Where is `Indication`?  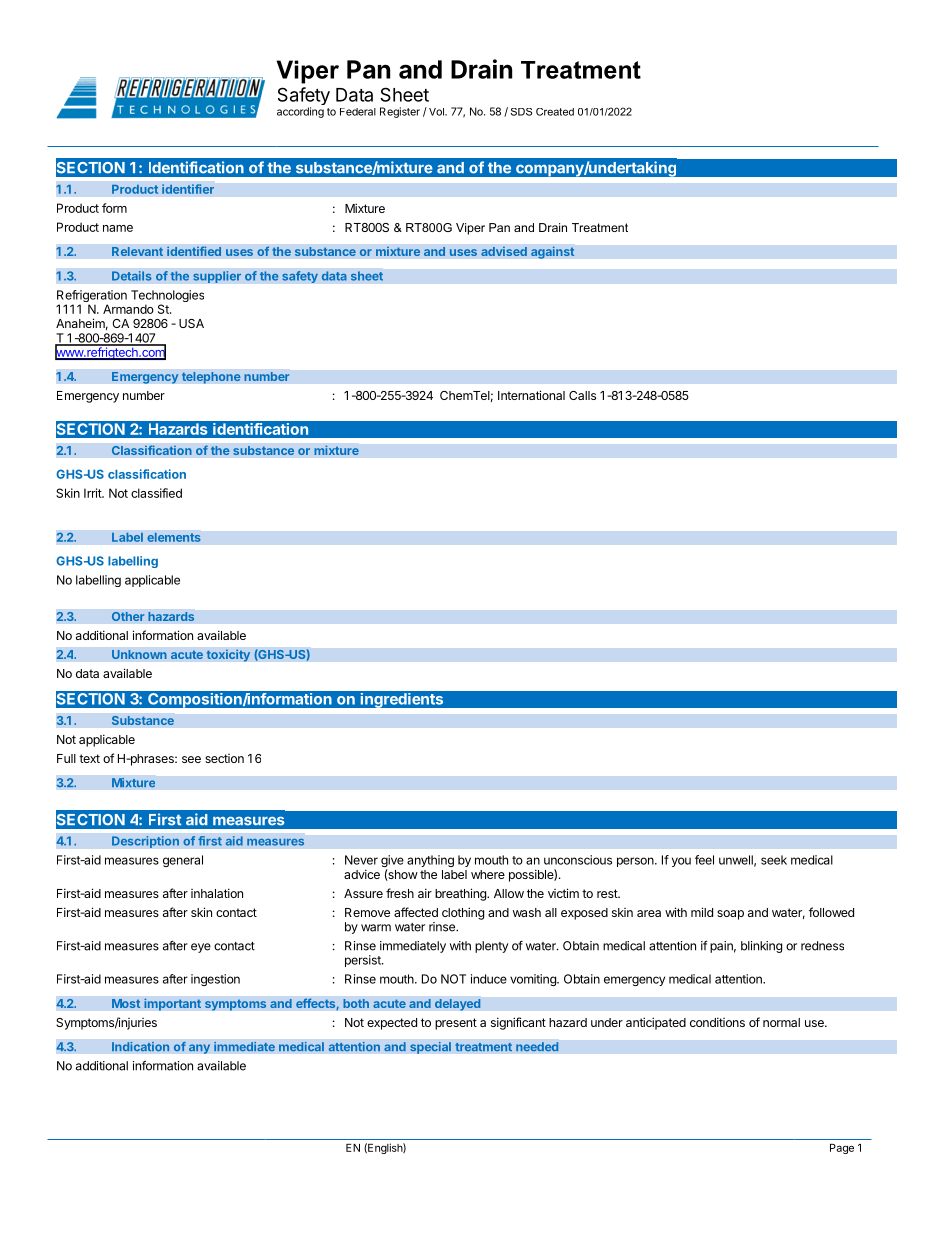
Indication is located at coordinates (141, 1046).
